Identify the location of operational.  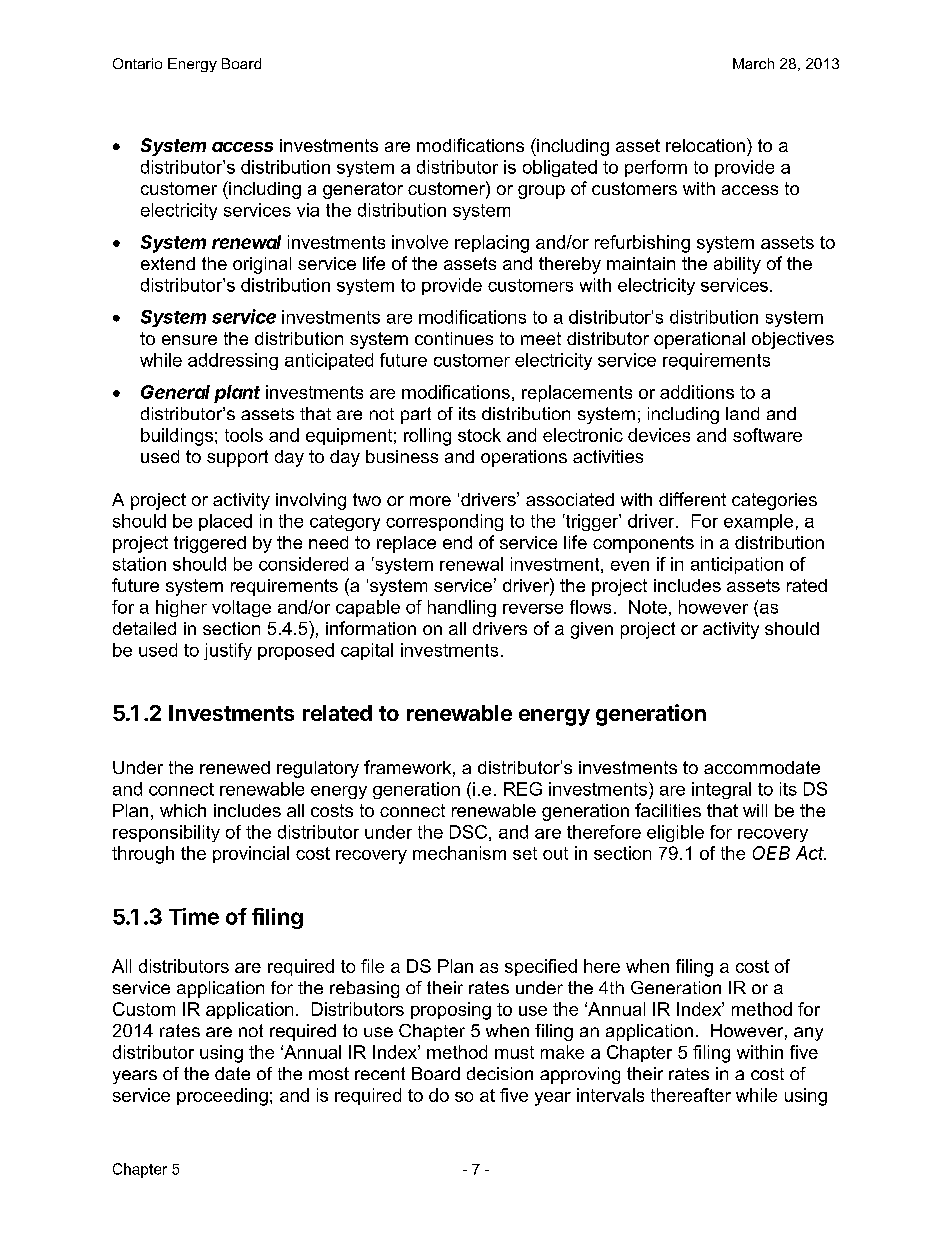
(699, 340).
